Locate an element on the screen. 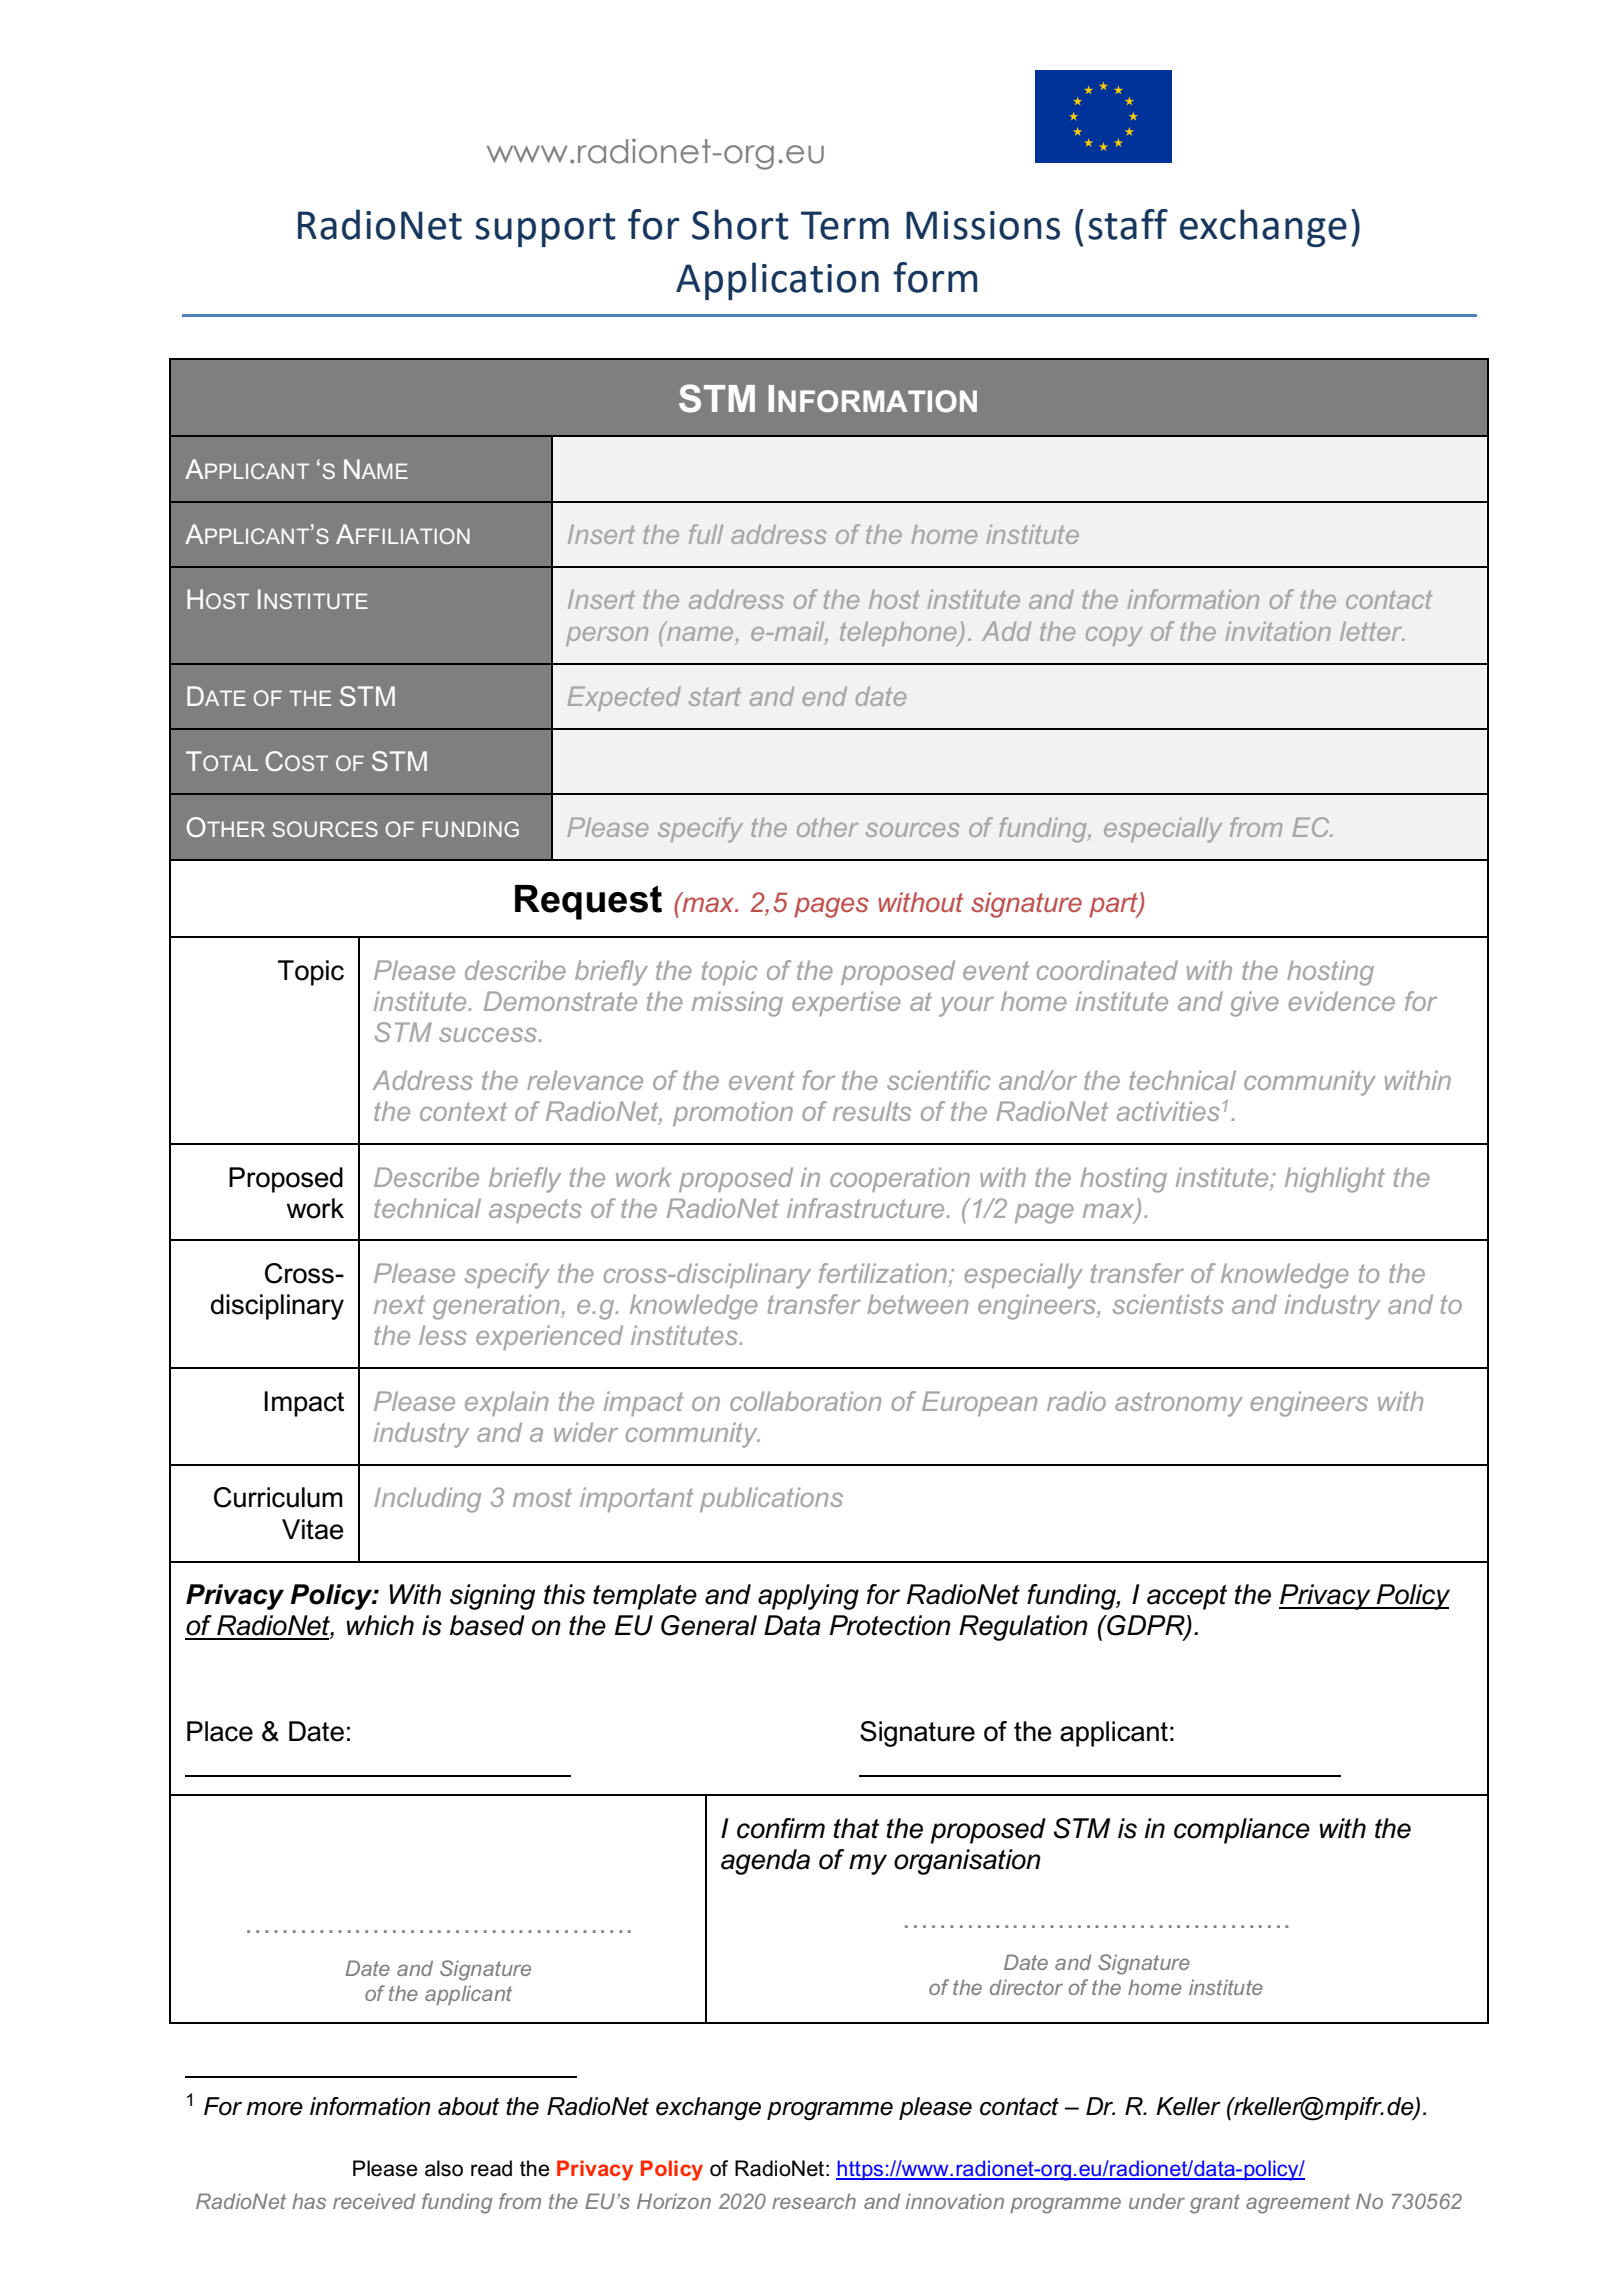  accept is located at coordinates (1187, 1597).
